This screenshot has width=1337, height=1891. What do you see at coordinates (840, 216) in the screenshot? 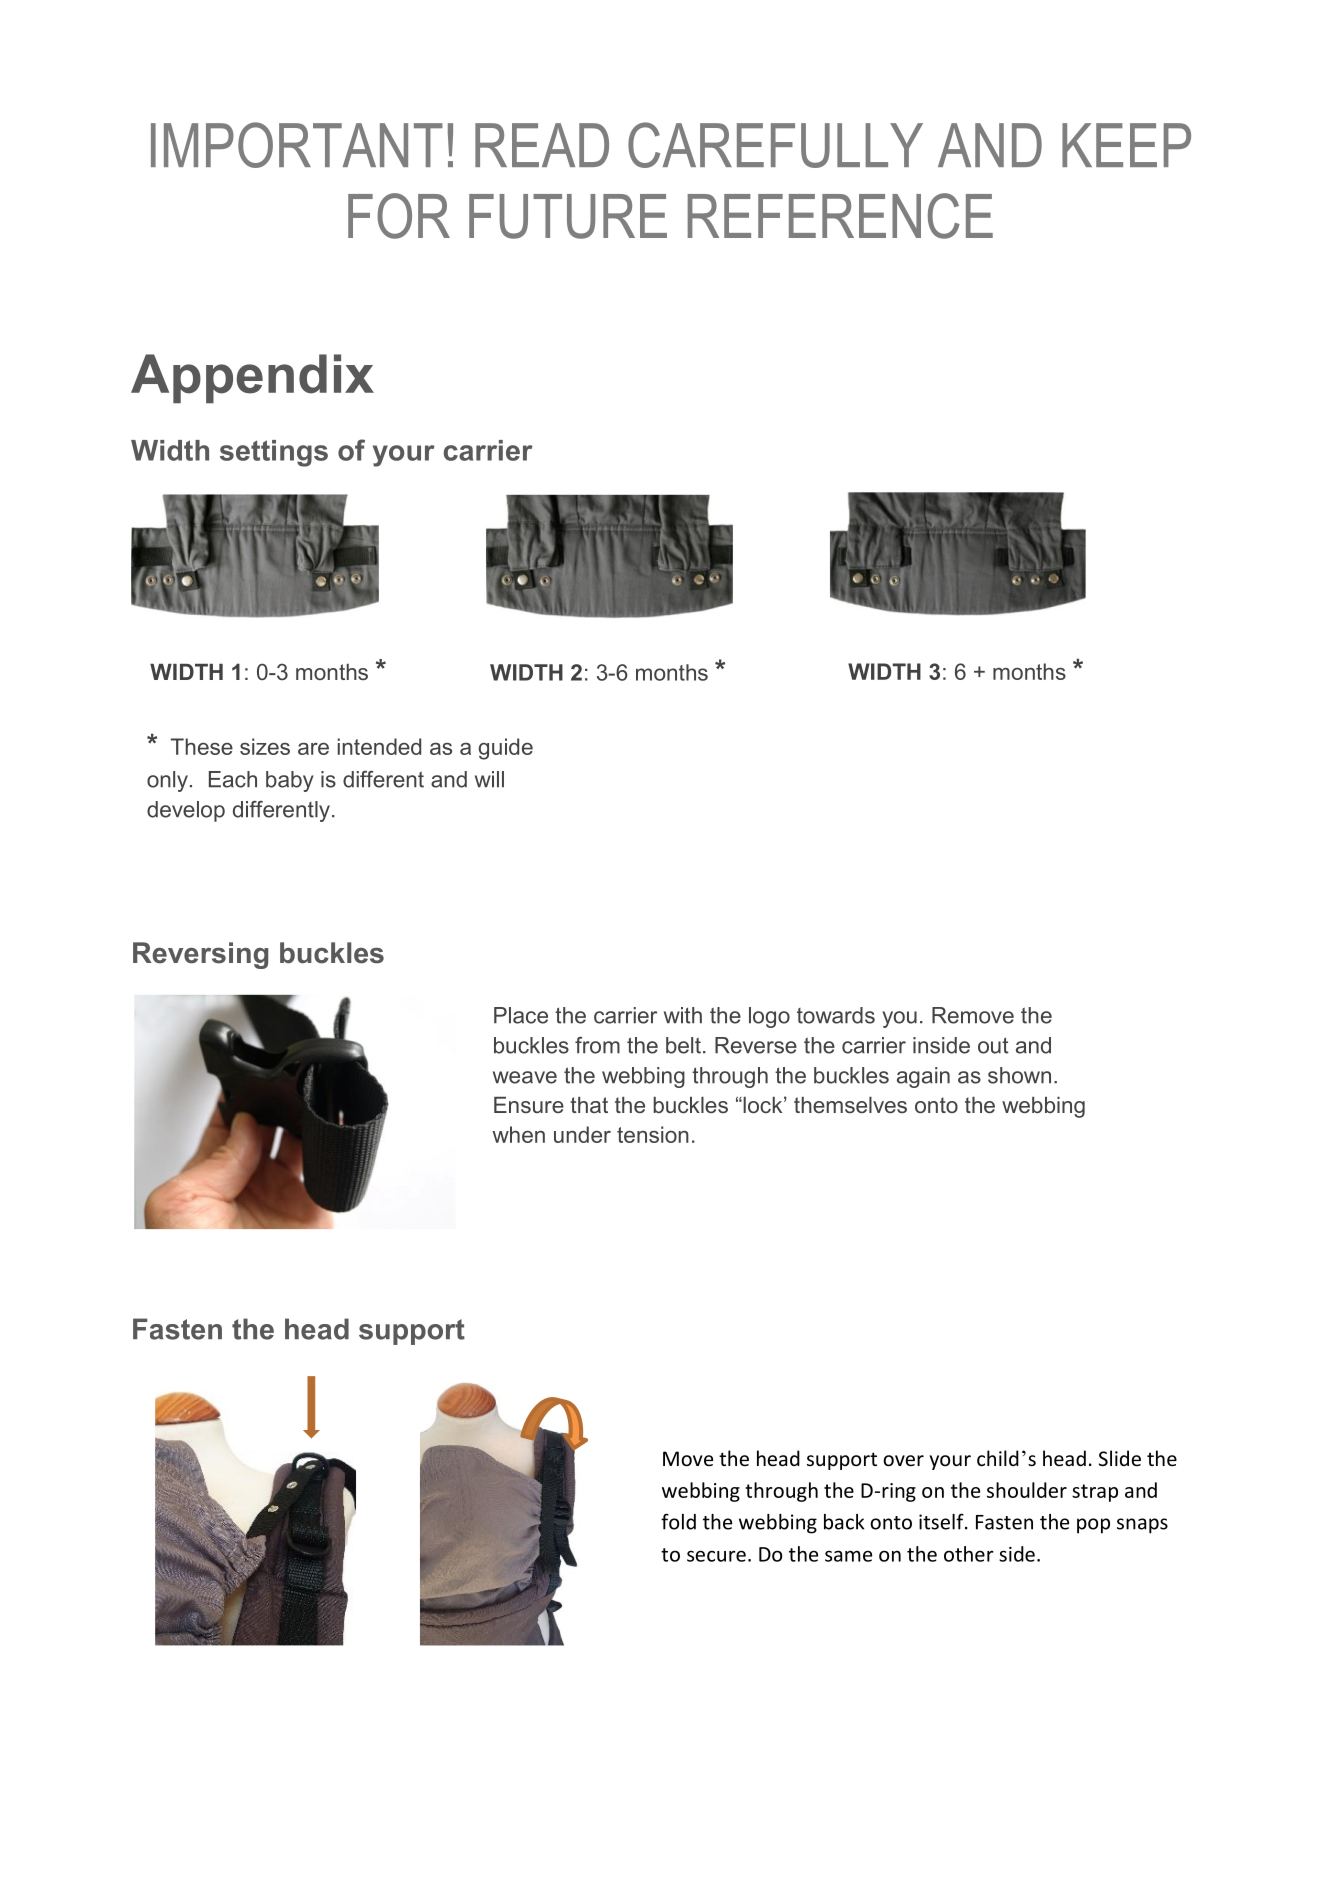
I see `REFERENCE` at bounding box center [840, 216].
